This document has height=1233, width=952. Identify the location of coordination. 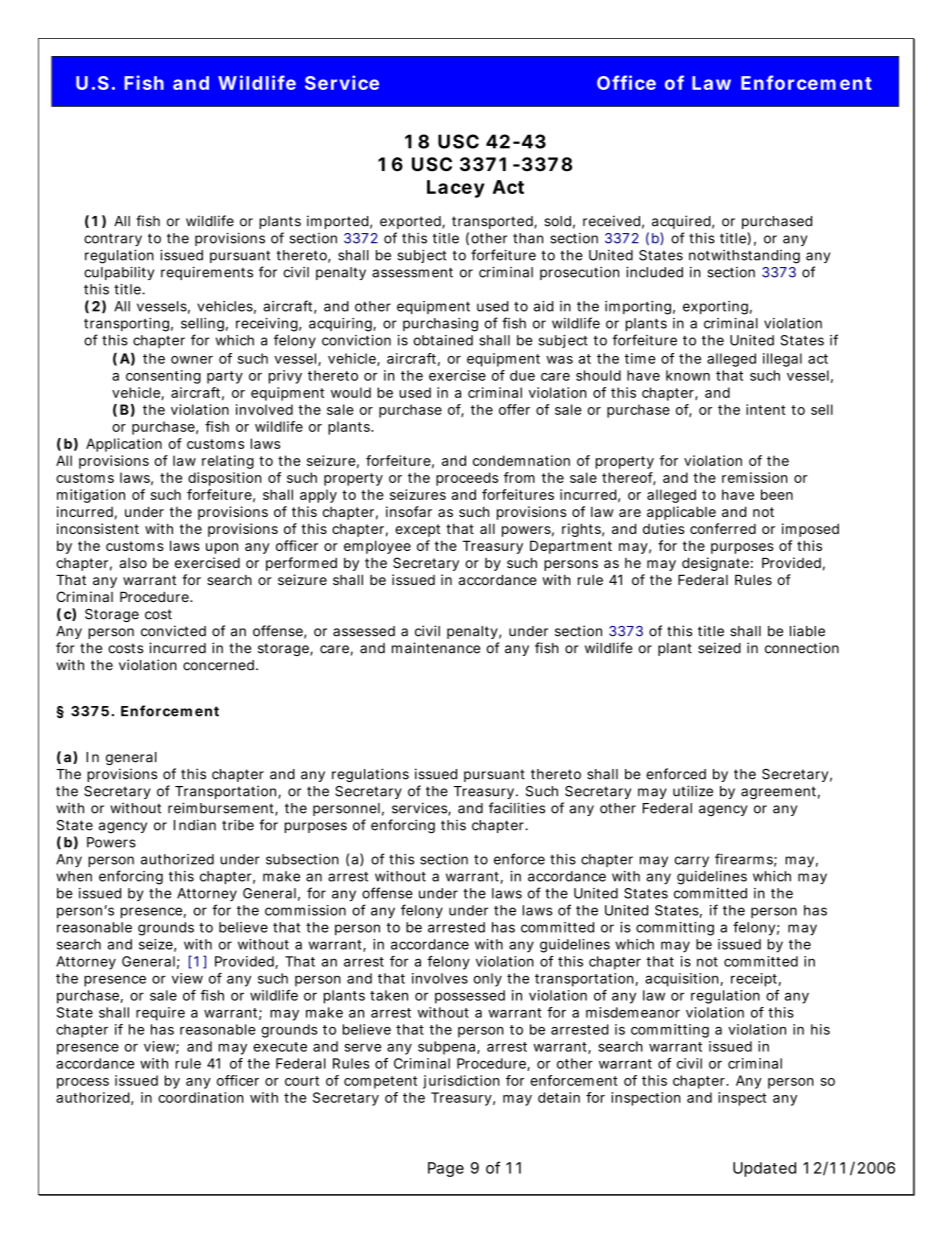
(201, 1097).
